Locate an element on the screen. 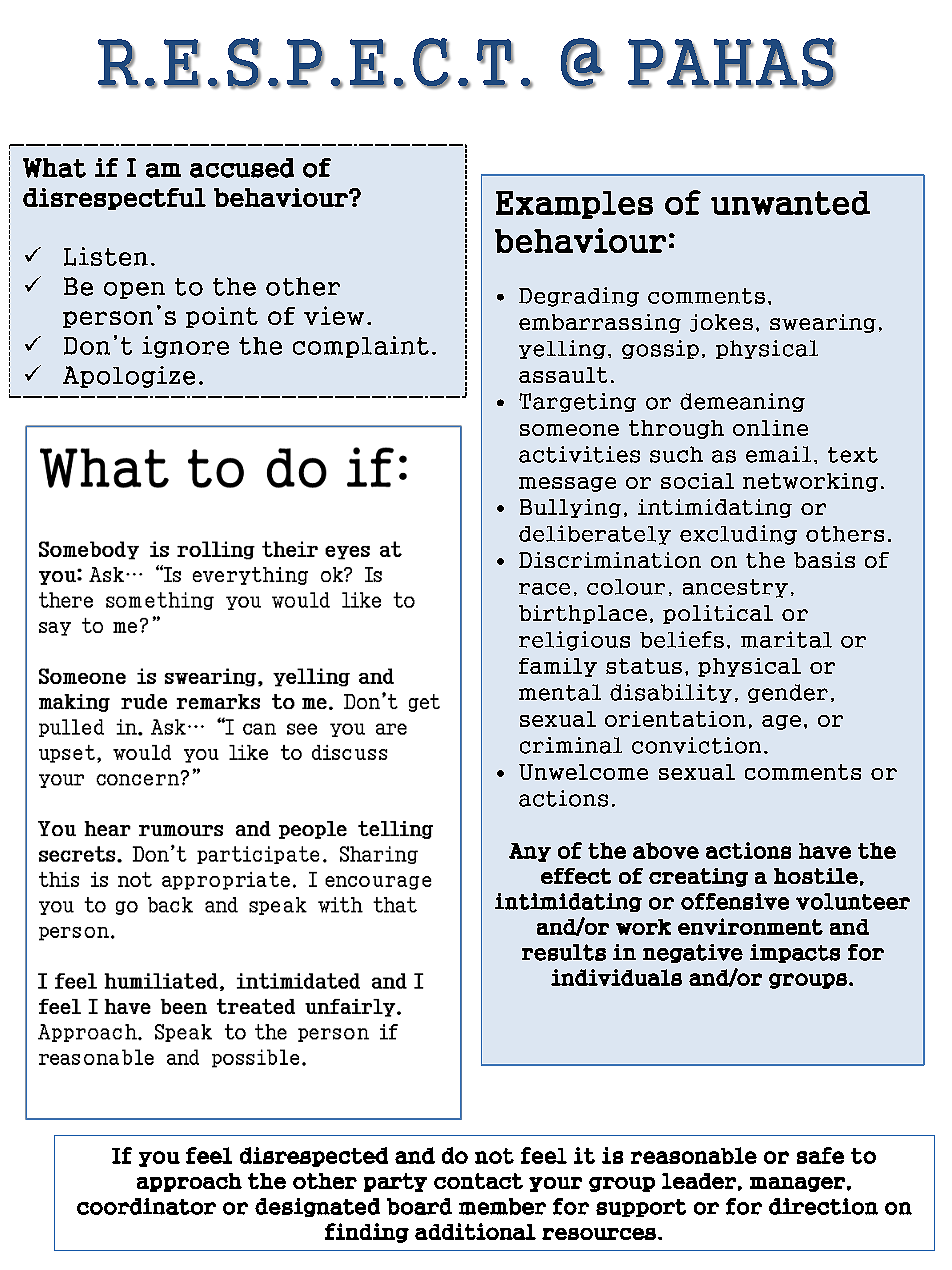 The width and height of the screenshot is (952, 1270). manager is located at coordinates (797, 1184).
